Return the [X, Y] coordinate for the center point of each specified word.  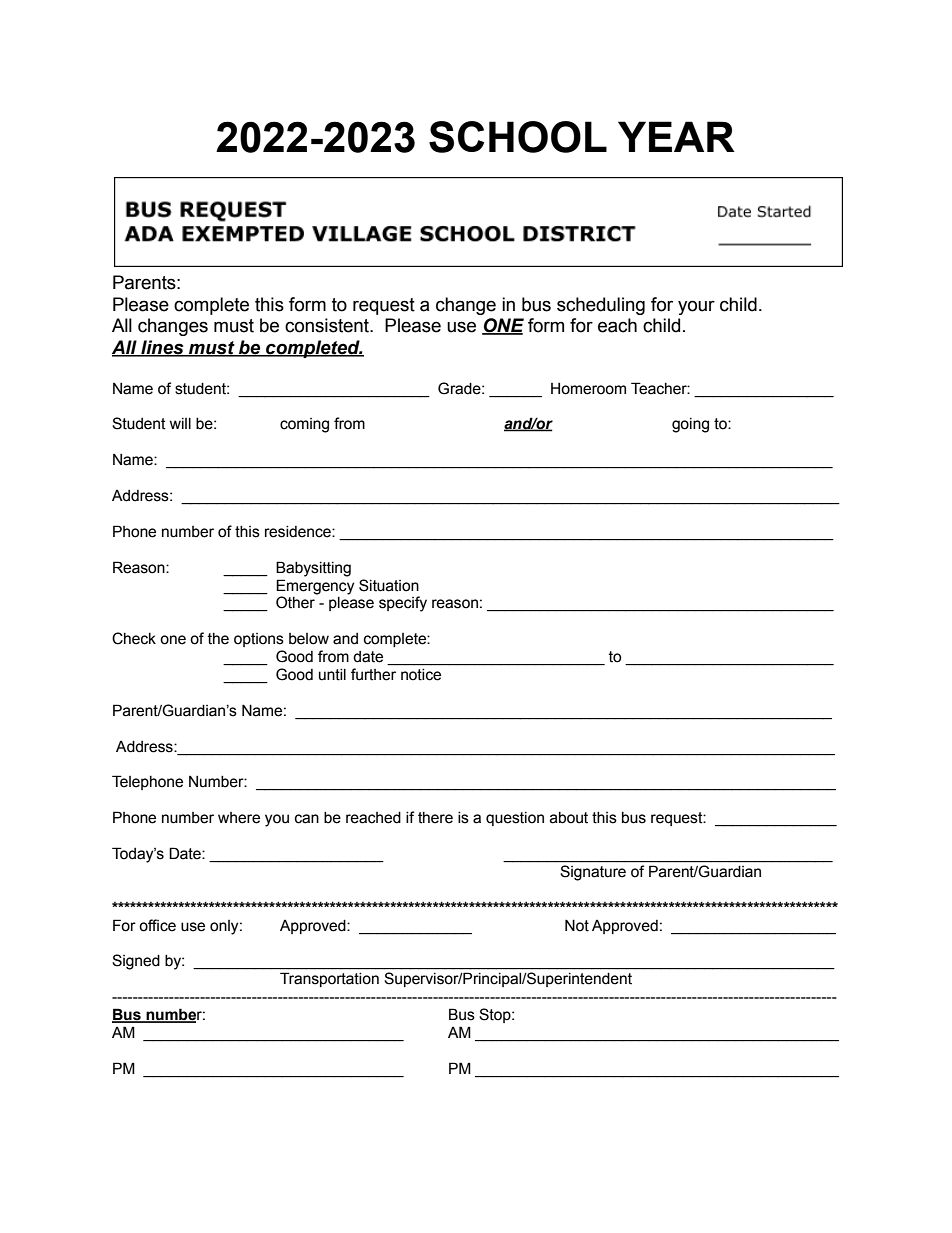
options [259, 640]
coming [304, 425]
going [690, 425]
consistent [328, 325]
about [569, 818]
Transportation [329, 979]
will [180, 423]
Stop [496, 1015]
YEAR [676, 136]
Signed [136, 962]
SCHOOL [518, 137]
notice [421, 674]
